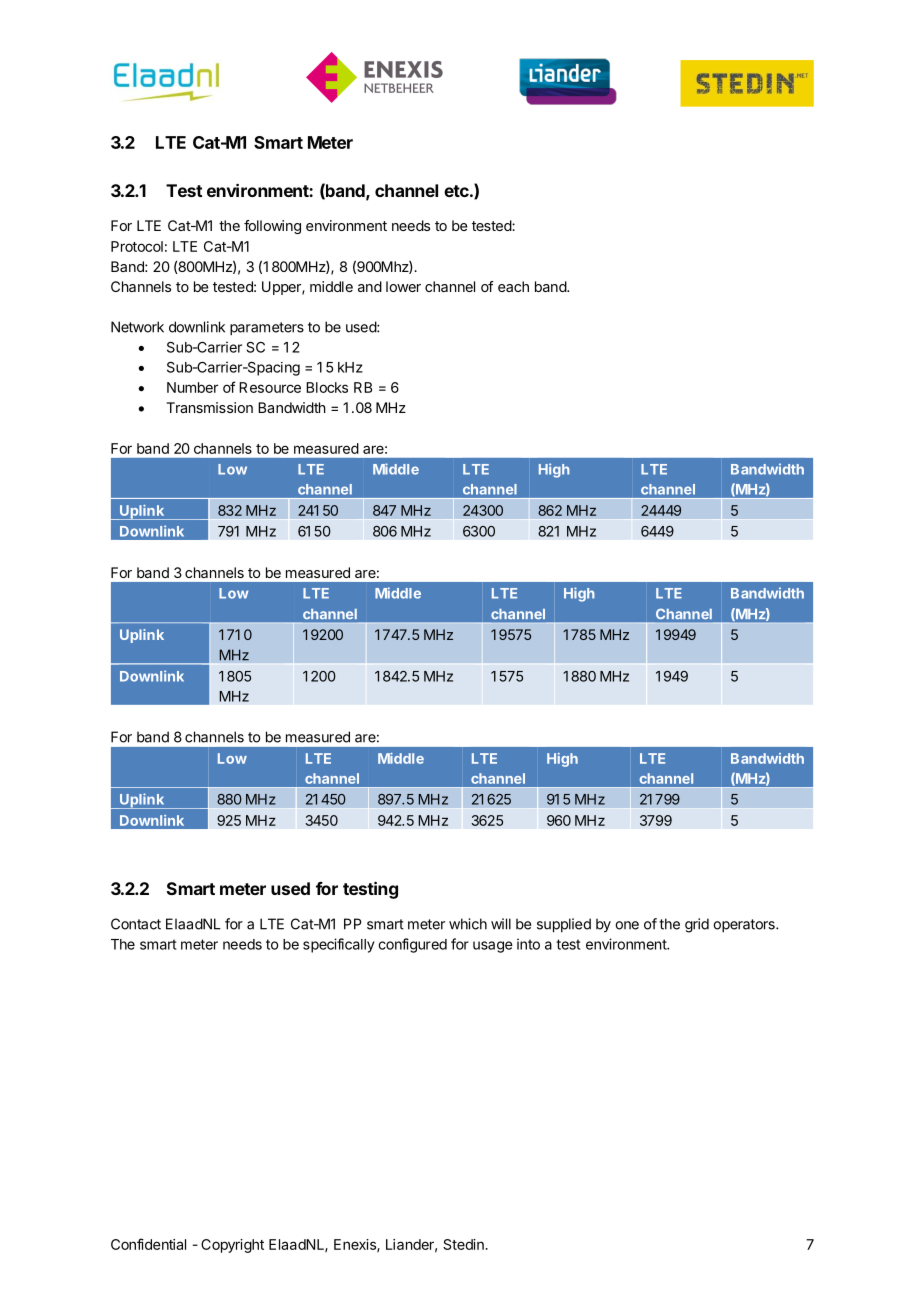 This screenshot has width=924, height=1308. Describe the element at coordinates (403, 286) in the screenshot. I see `lower` at that location.
